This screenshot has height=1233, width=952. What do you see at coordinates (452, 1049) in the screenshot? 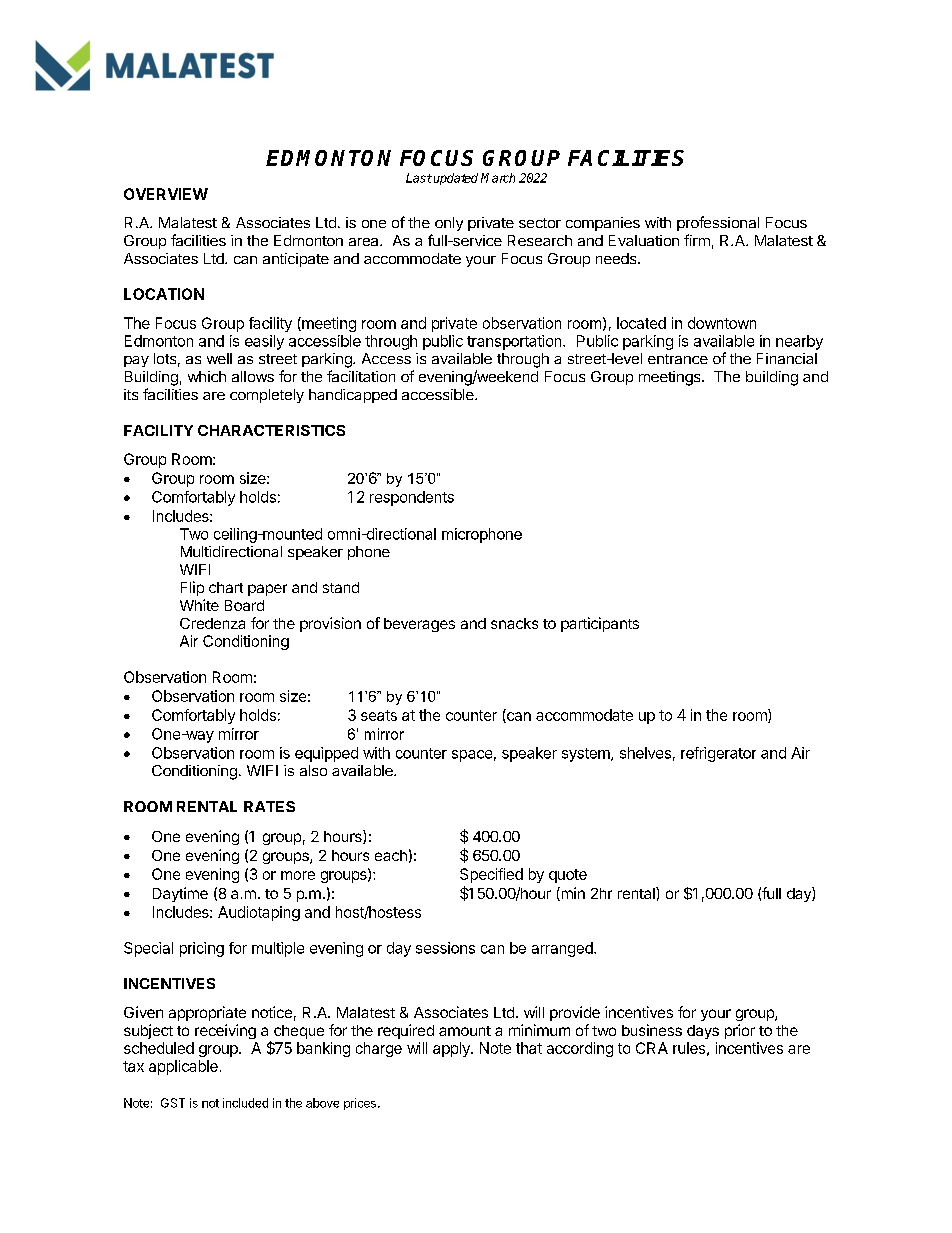
I see `apply` at bounding box center [452, 1049].
